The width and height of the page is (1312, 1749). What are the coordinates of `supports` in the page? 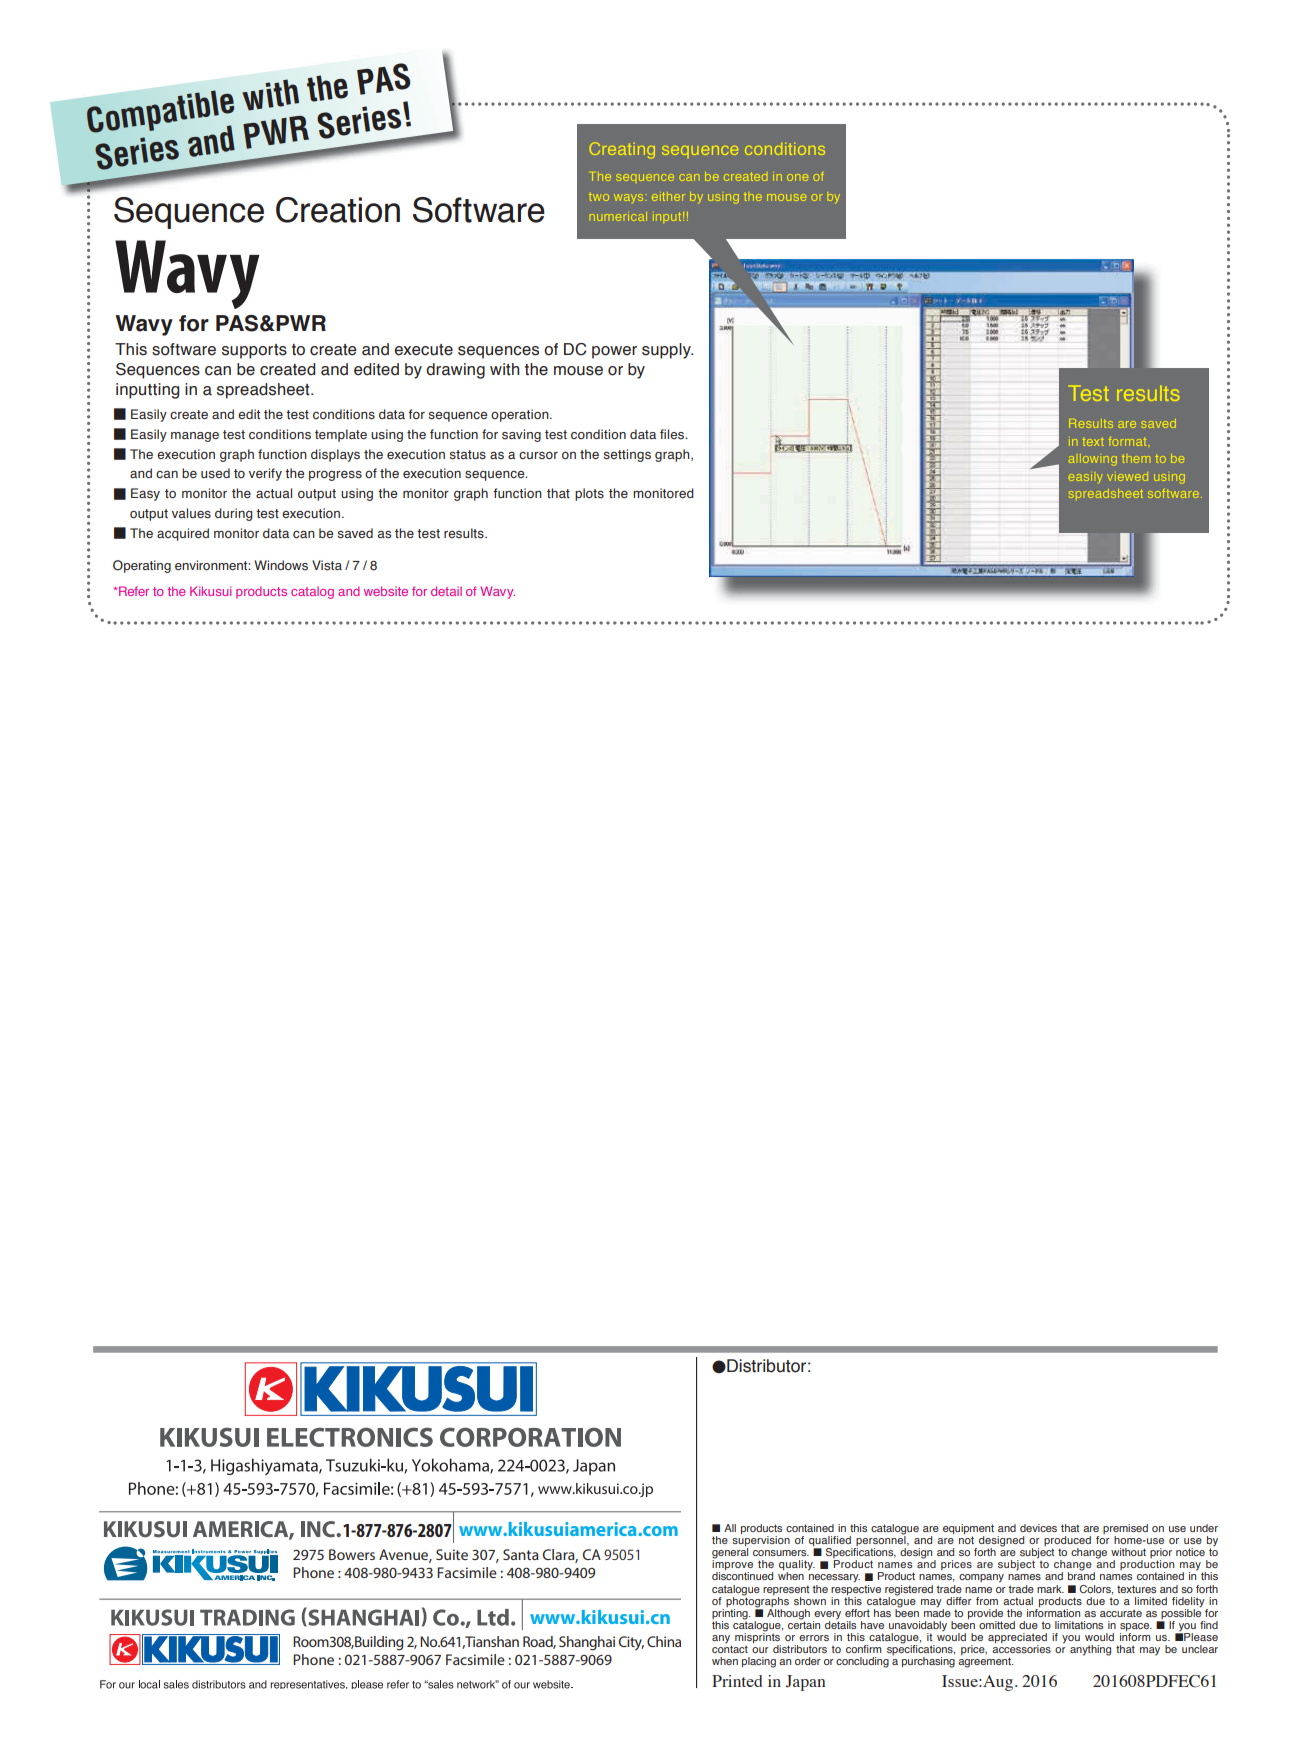 It's located at (254, 351).
